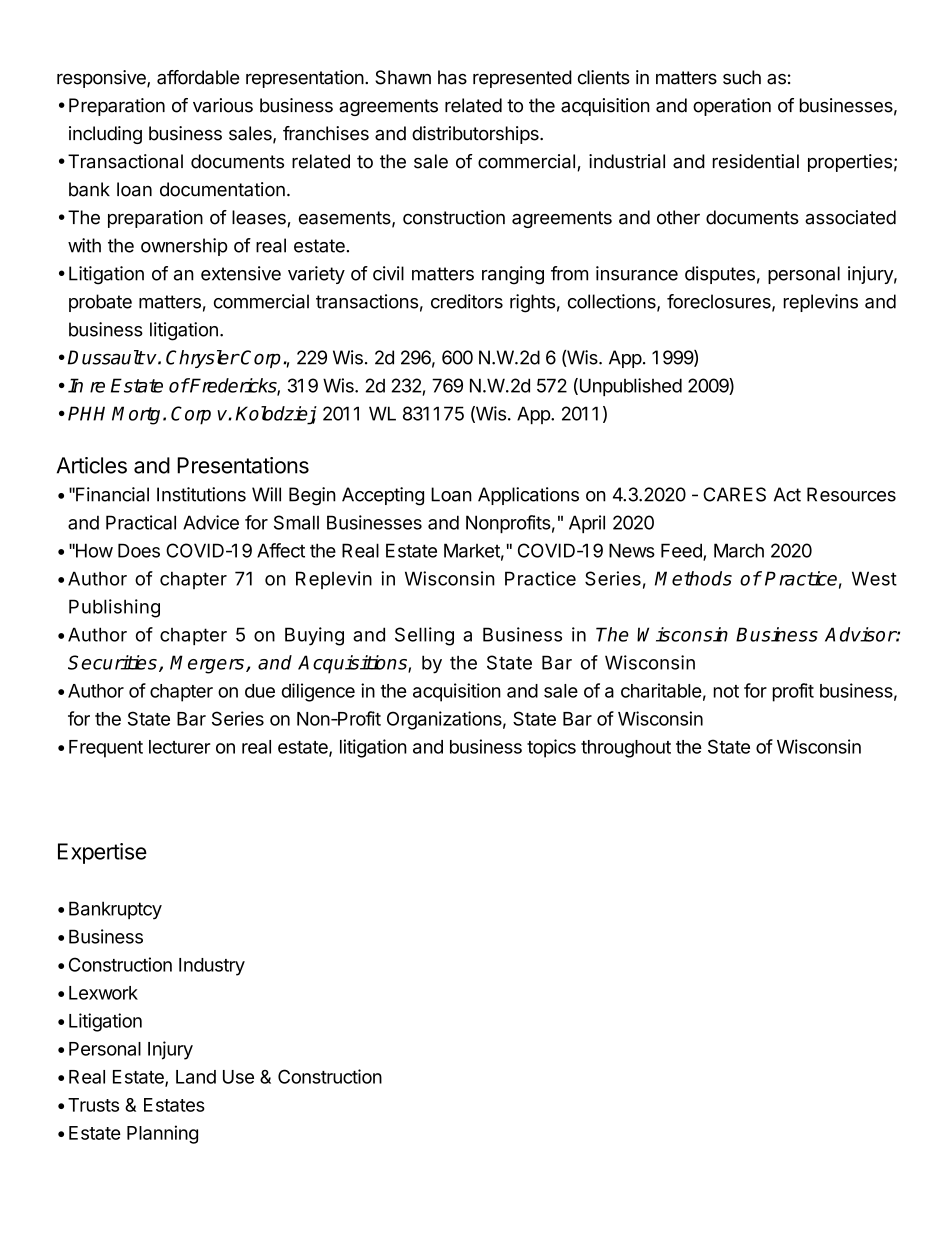 The width and height of the screenshot is (952, 1233). What do you see at coordinates (551, 748) in the screenshot?
I see `topics` at bounding box center [551, 748].
